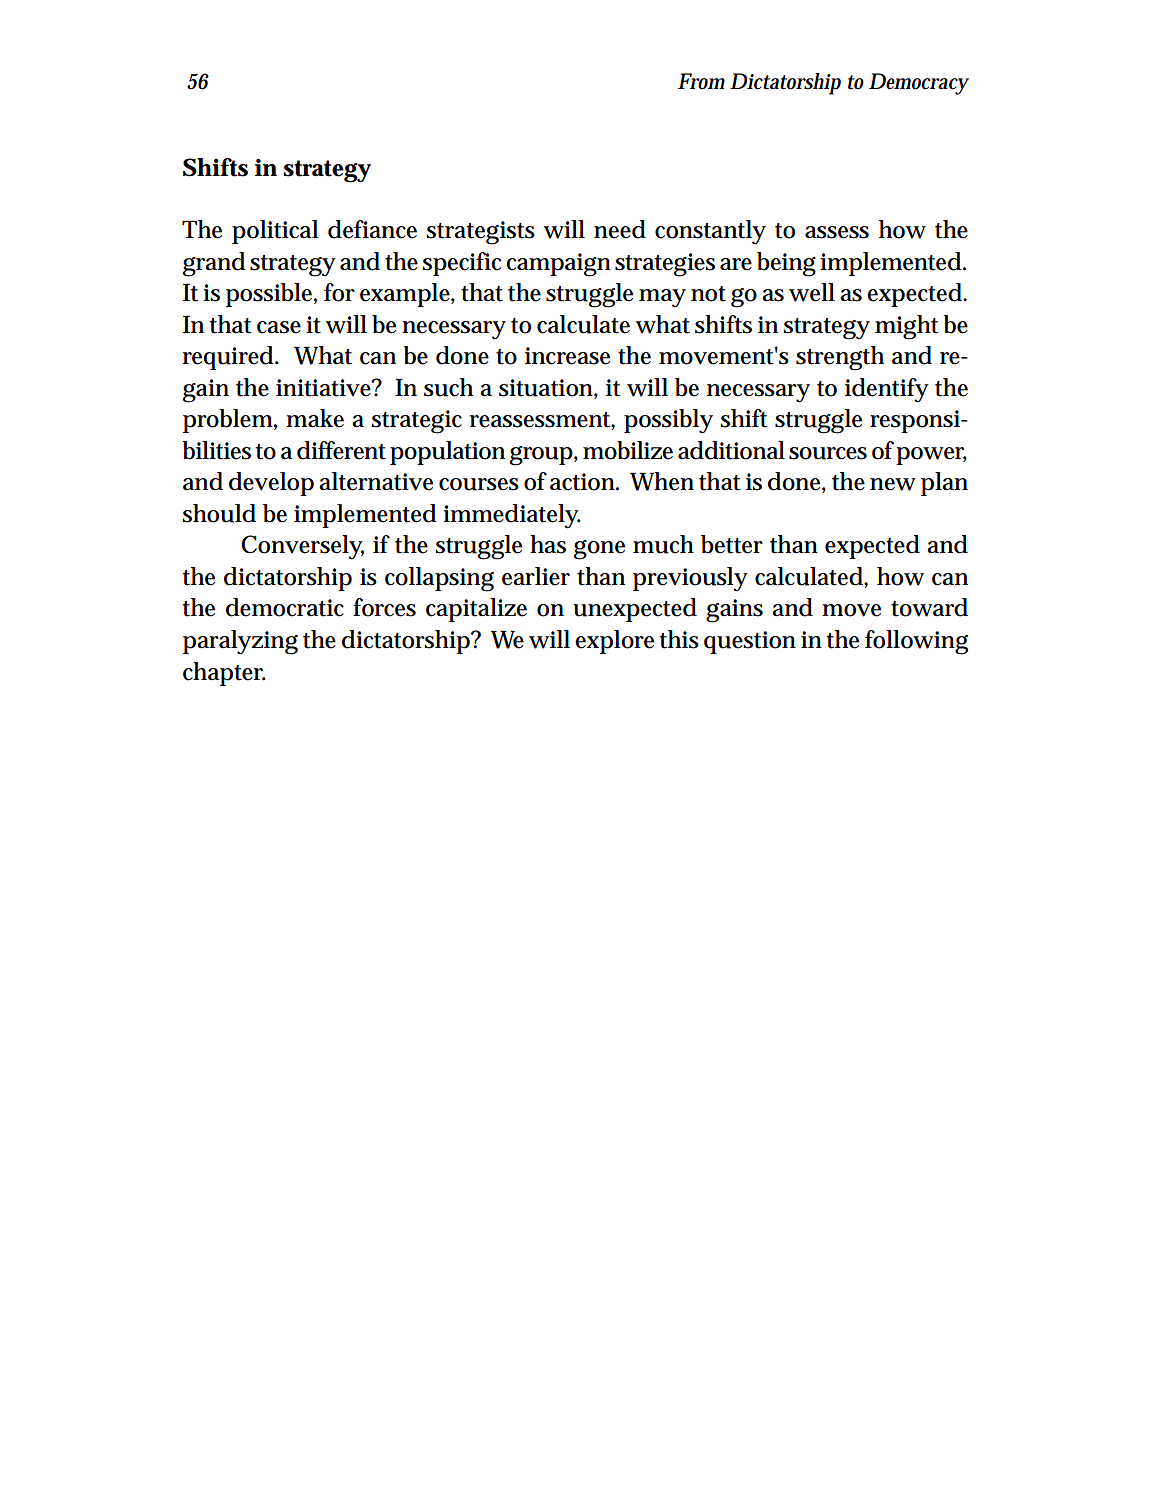 The width and height of the screenshot is (1151, 1489). I want to click on gone, so click(599, 550).
